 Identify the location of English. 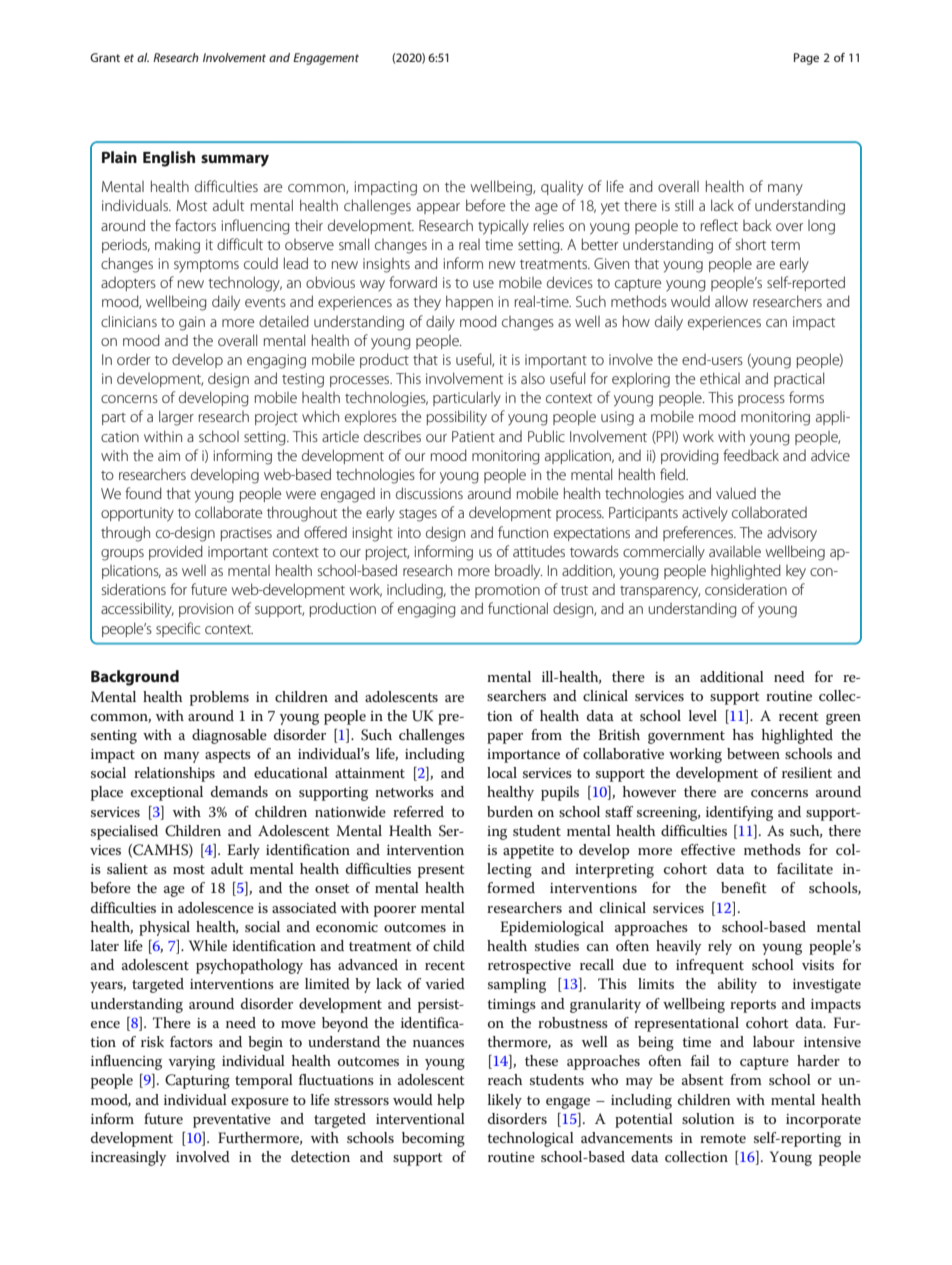
(169, 159).
